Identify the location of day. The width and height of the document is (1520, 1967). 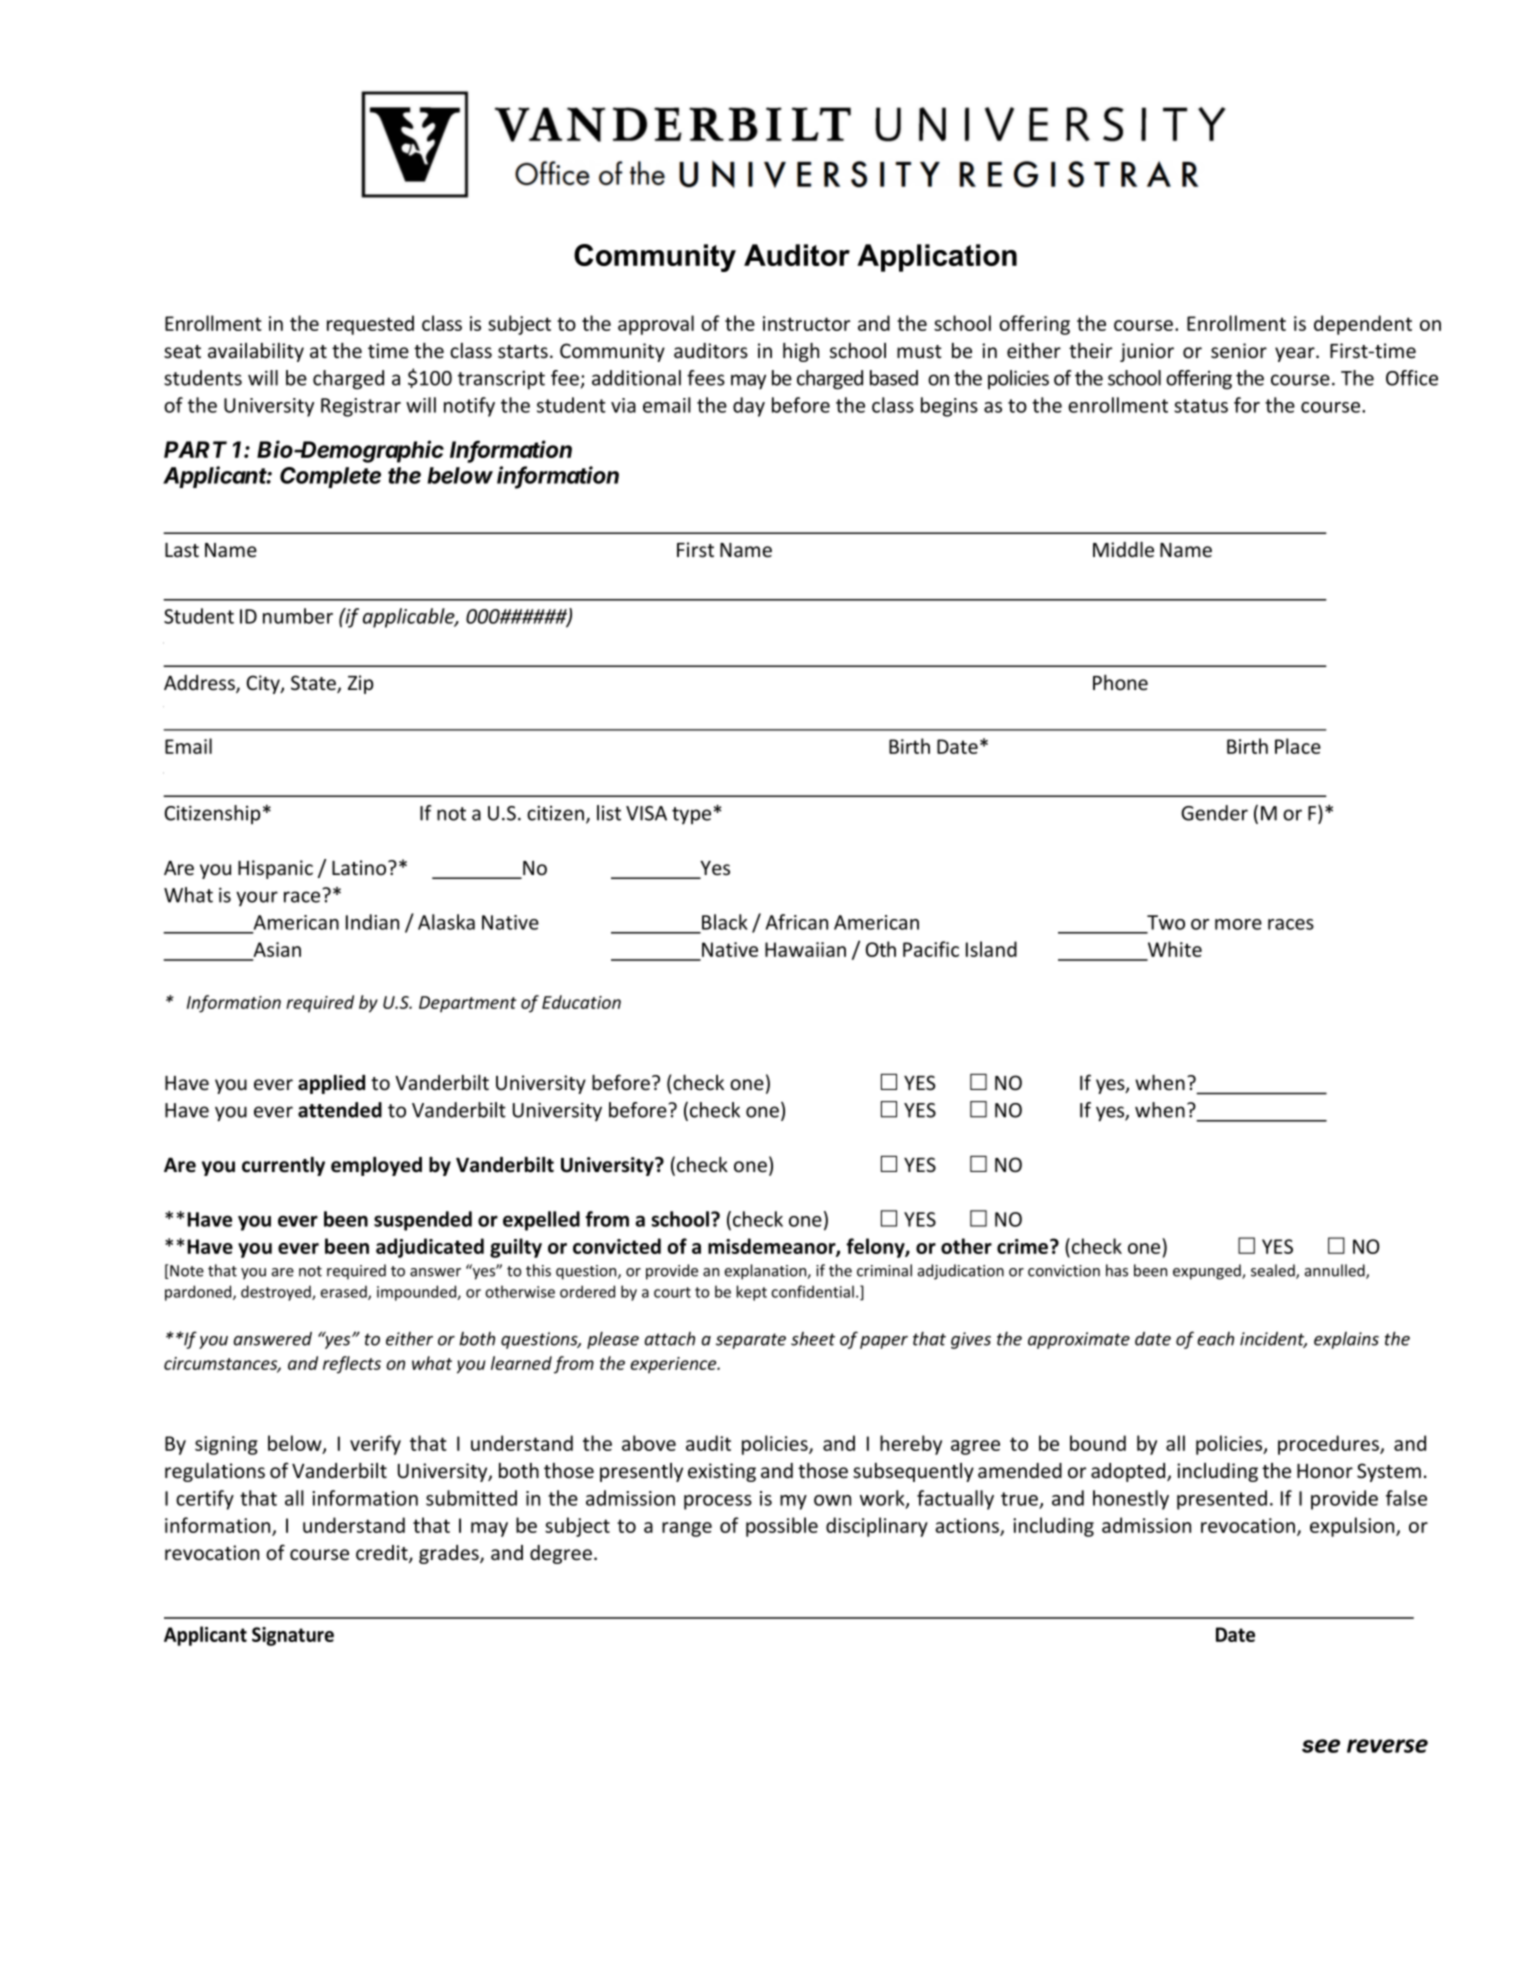
(749, 407).
